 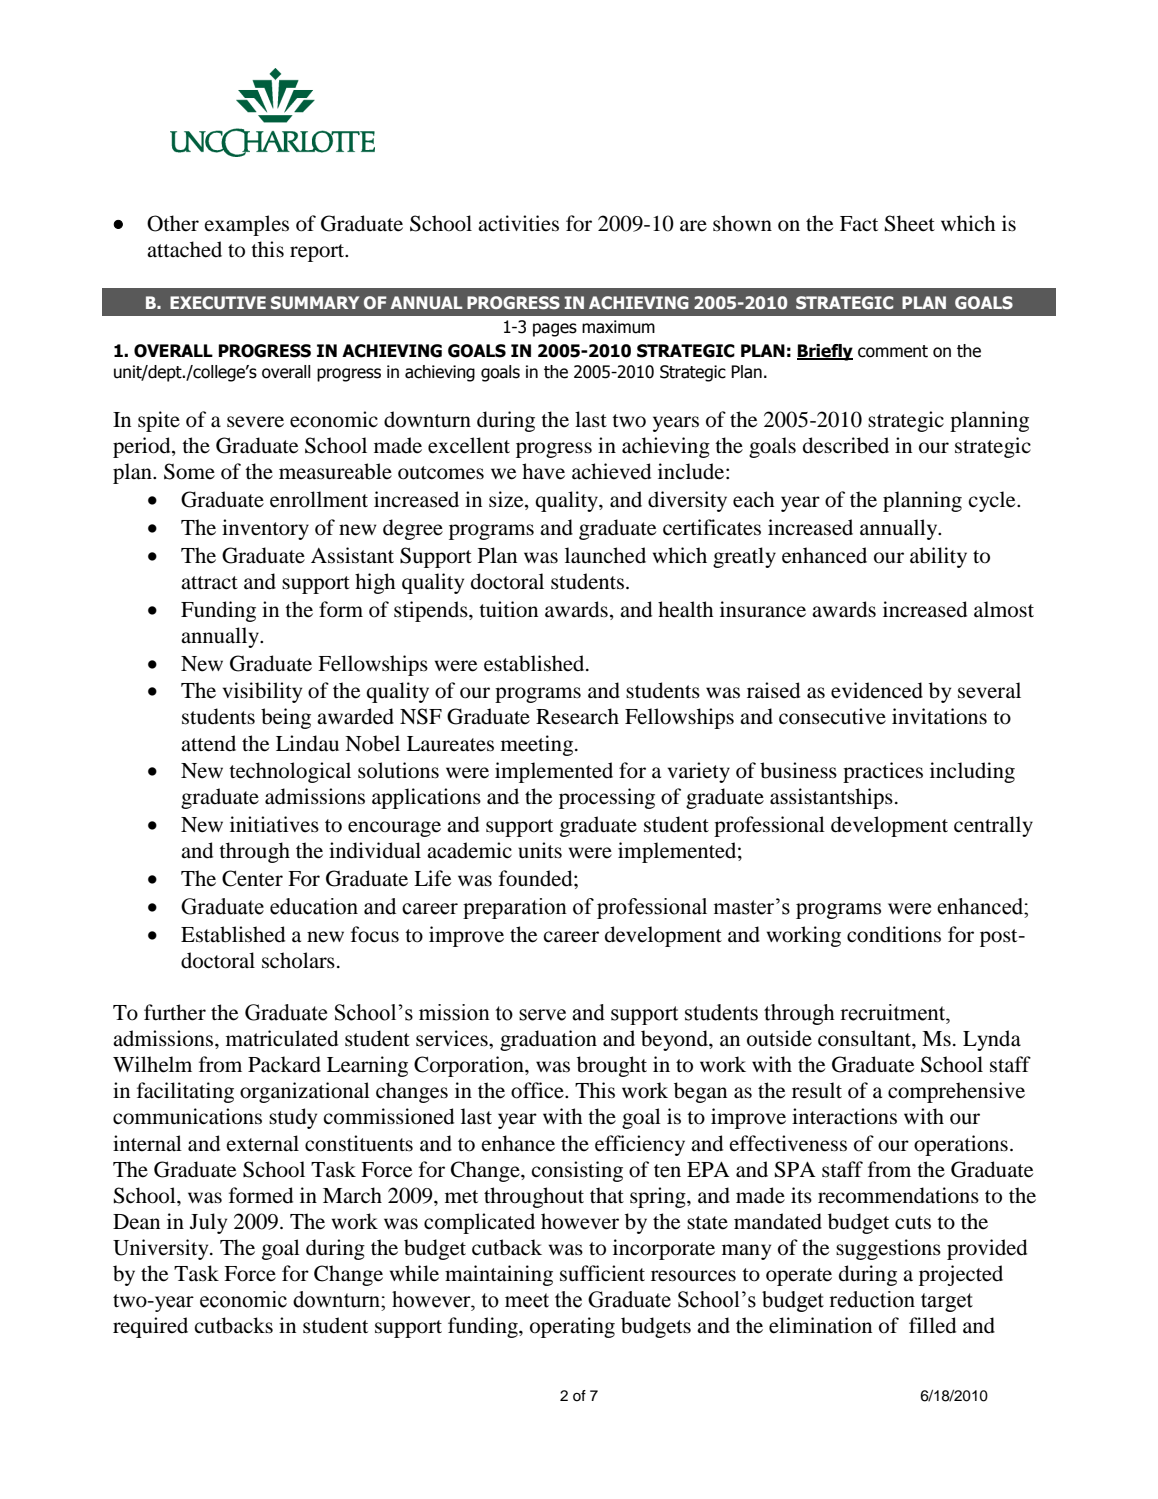 What do you see at coordinates (602, 1273) in the document?
I see `sufficient` at bounding box center [602, 1273].
